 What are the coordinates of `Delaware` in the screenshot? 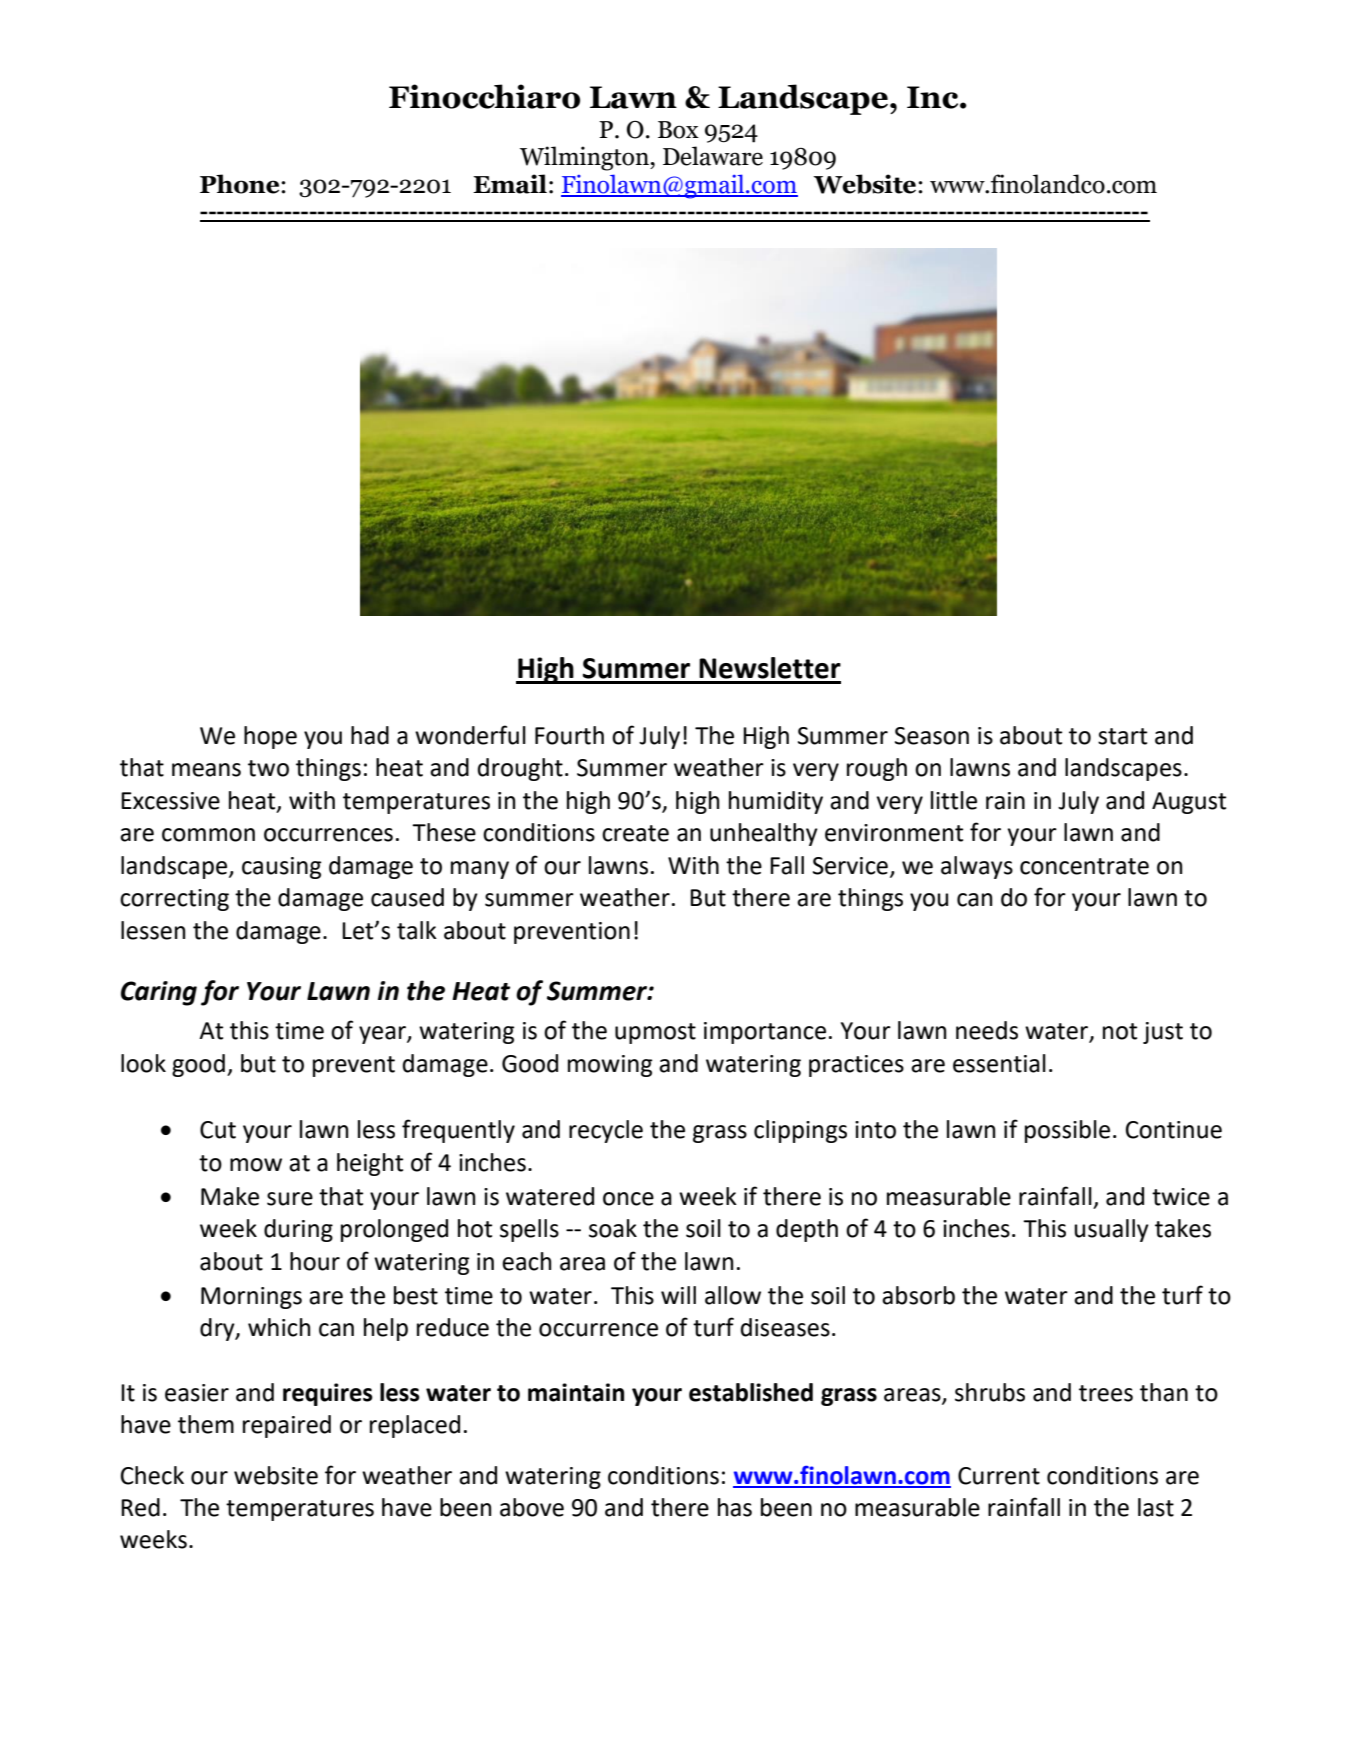 It's located at (713, 156).
